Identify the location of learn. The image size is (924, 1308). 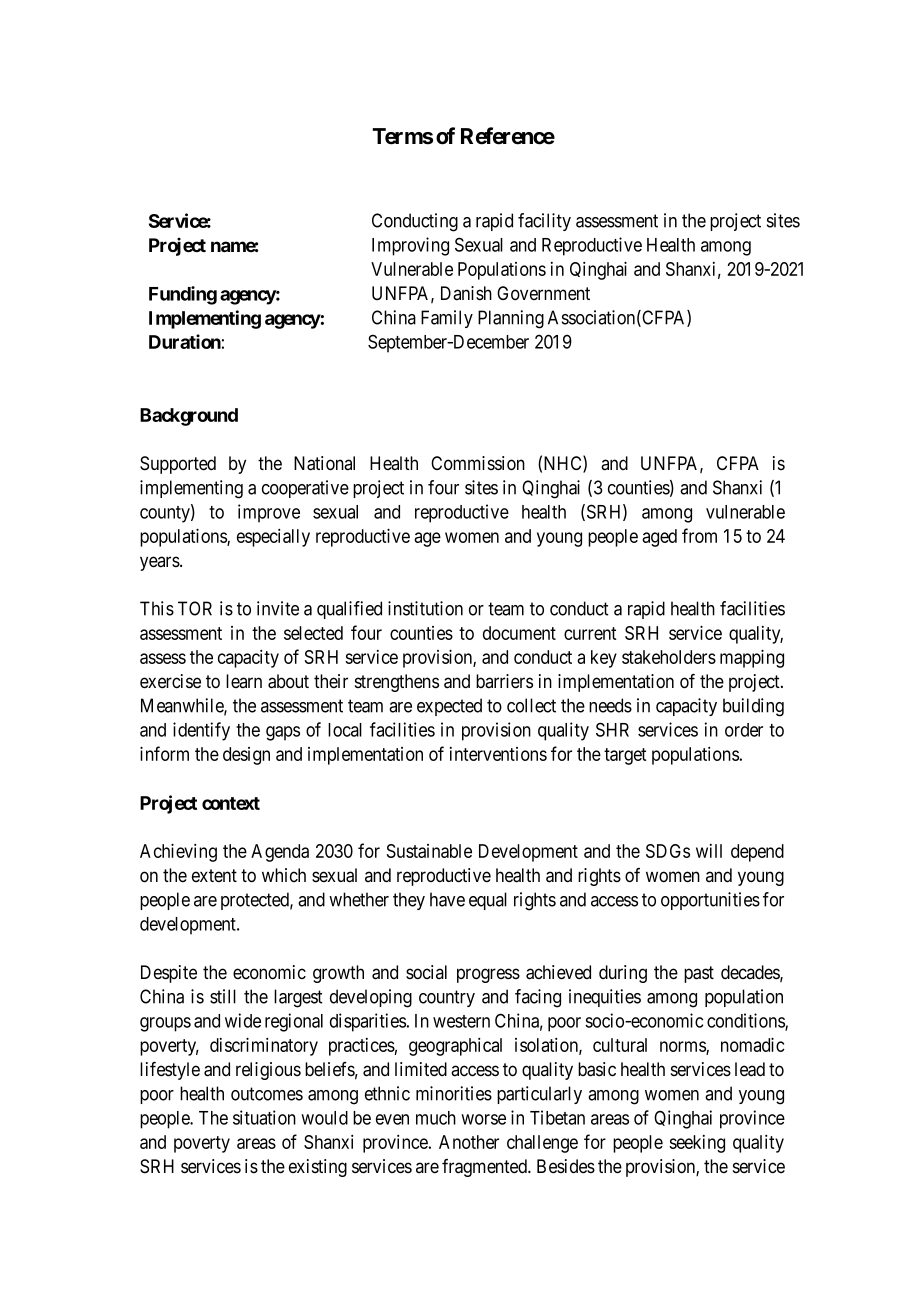
(244, 681).
